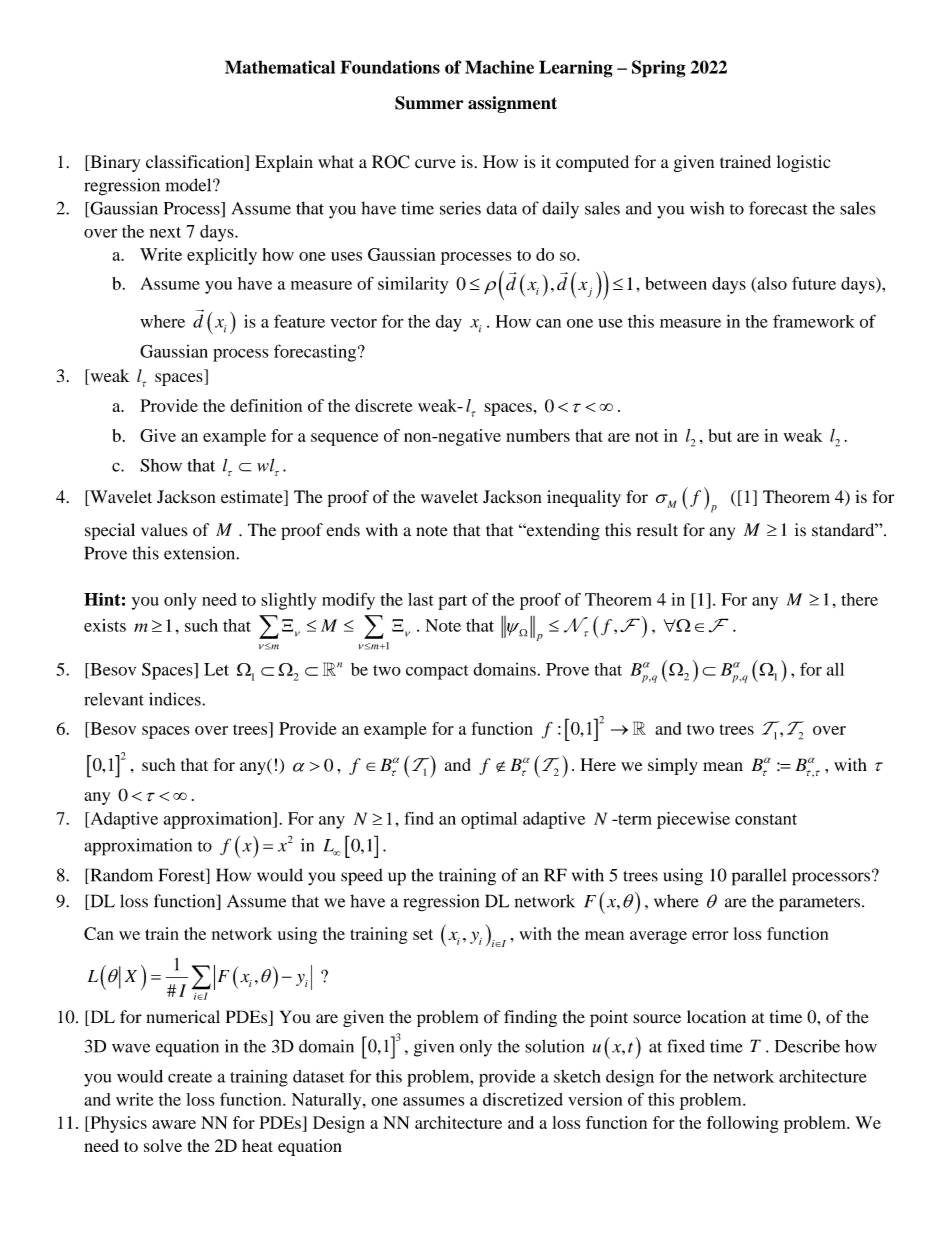  Describe the element at coordinates (174, 1124) in the screenshot. I see `aware` at that location.
